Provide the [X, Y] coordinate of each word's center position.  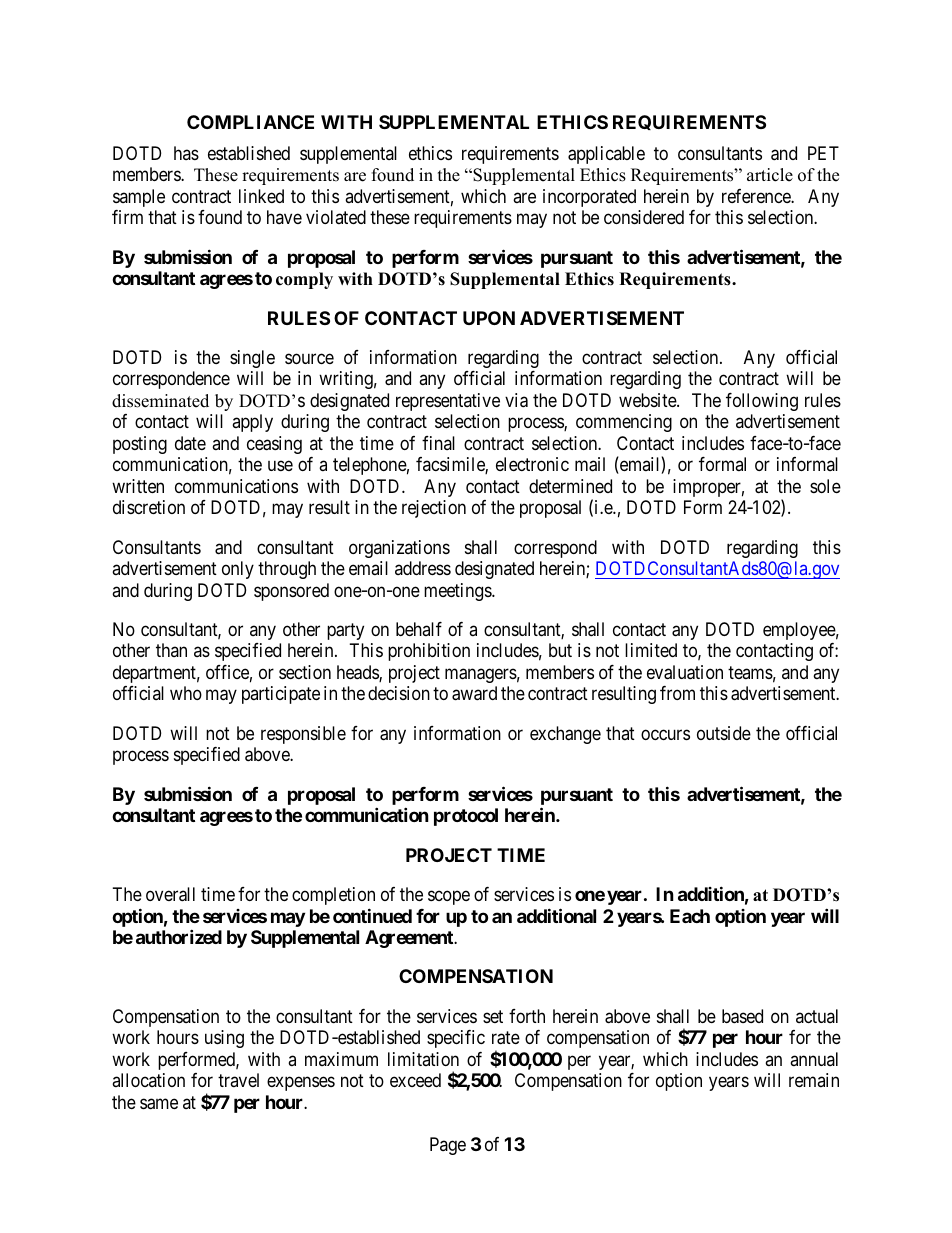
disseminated [160, 401]
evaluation [685, 672]
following [762, 402]
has [186, 153]
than [171, 650]
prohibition [429, 652]
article [770, 175]
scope [449, 897]
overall [170, 894]
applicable [606, 155]
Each [690, 916]
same [159, 1104]
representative [448, 402]
